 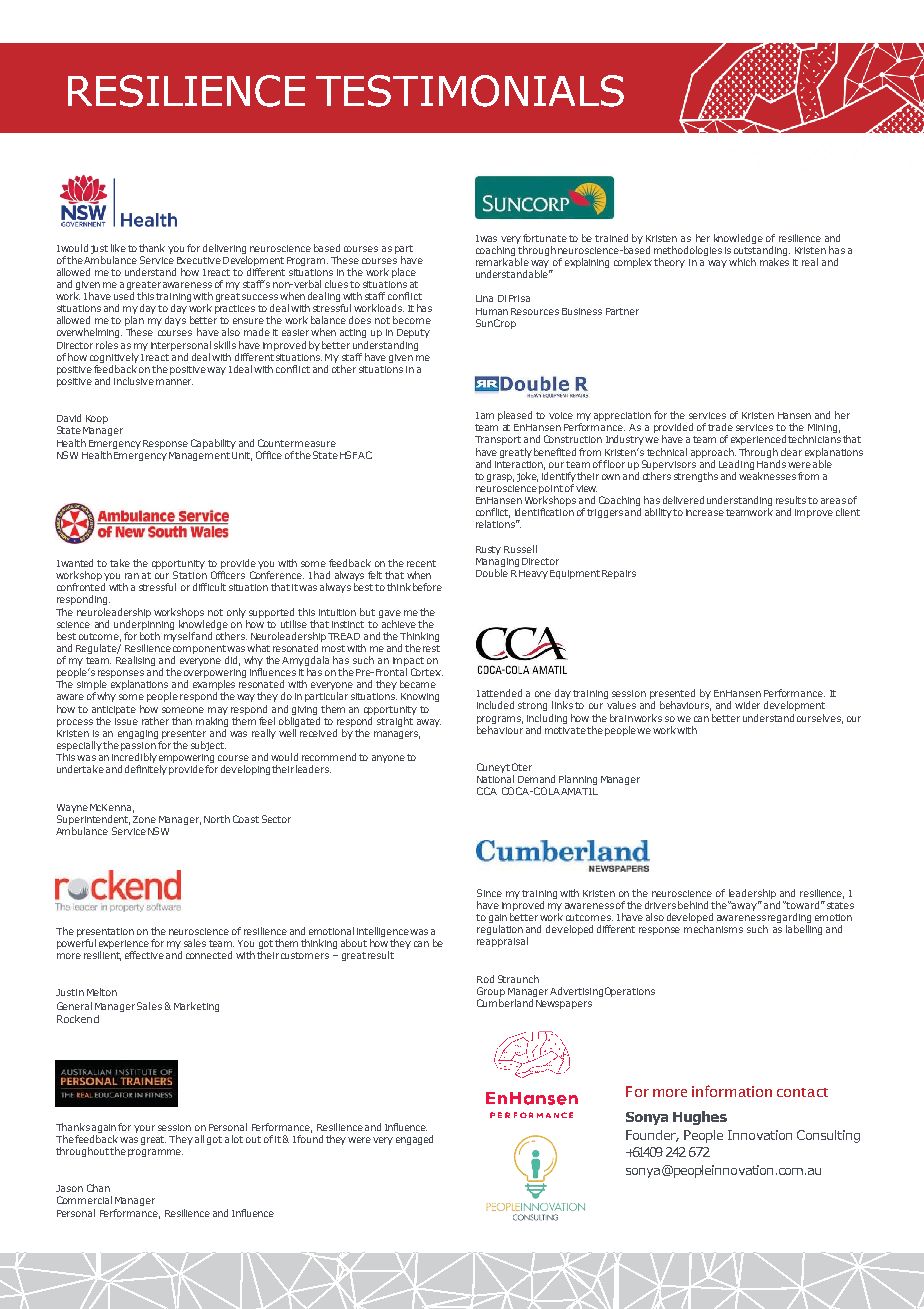 I want to click on TESTIMONIALS, so click(x=470, y=91).
